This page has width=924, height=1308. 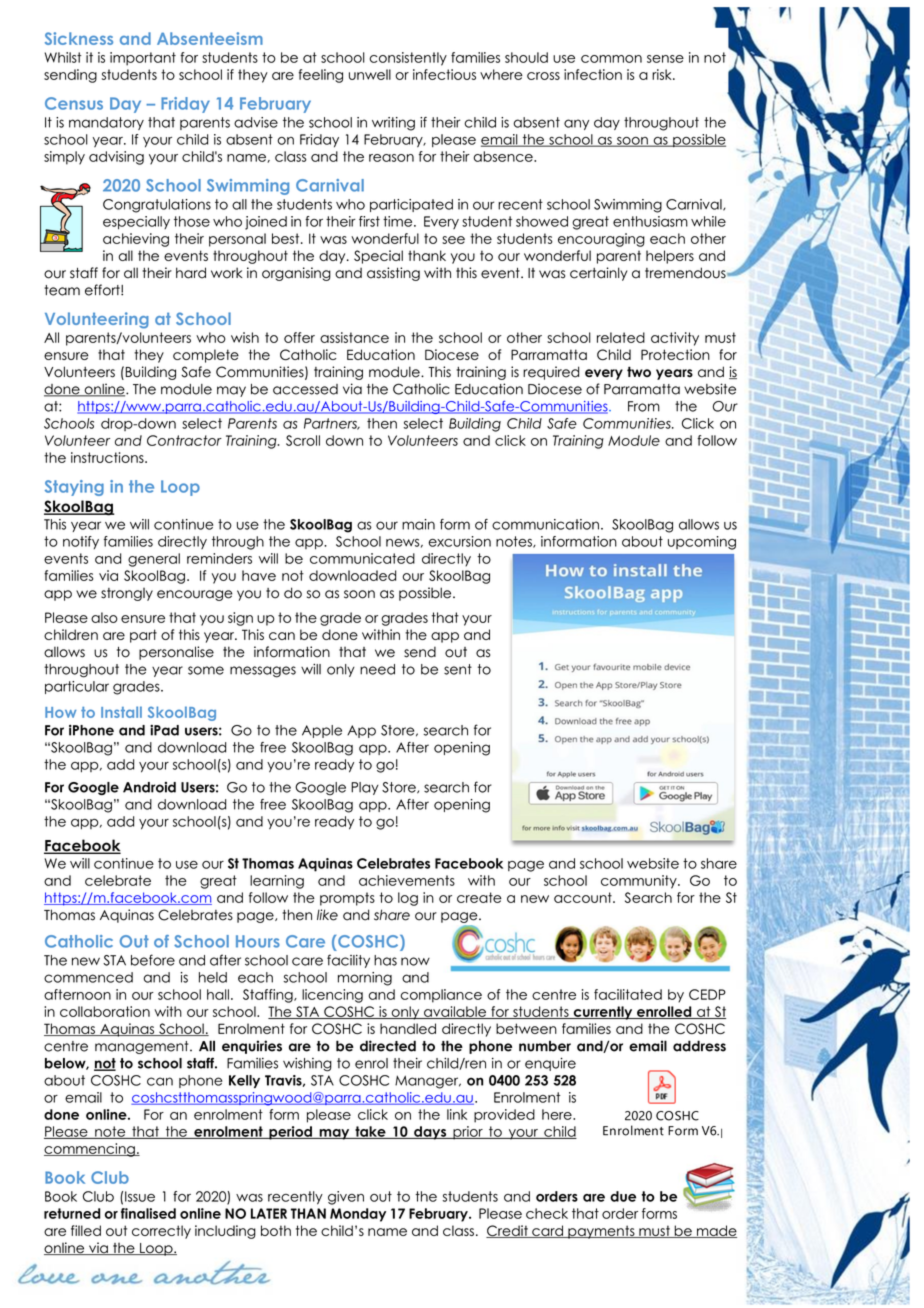 I want to click on two, so click(x=639, y=371).
